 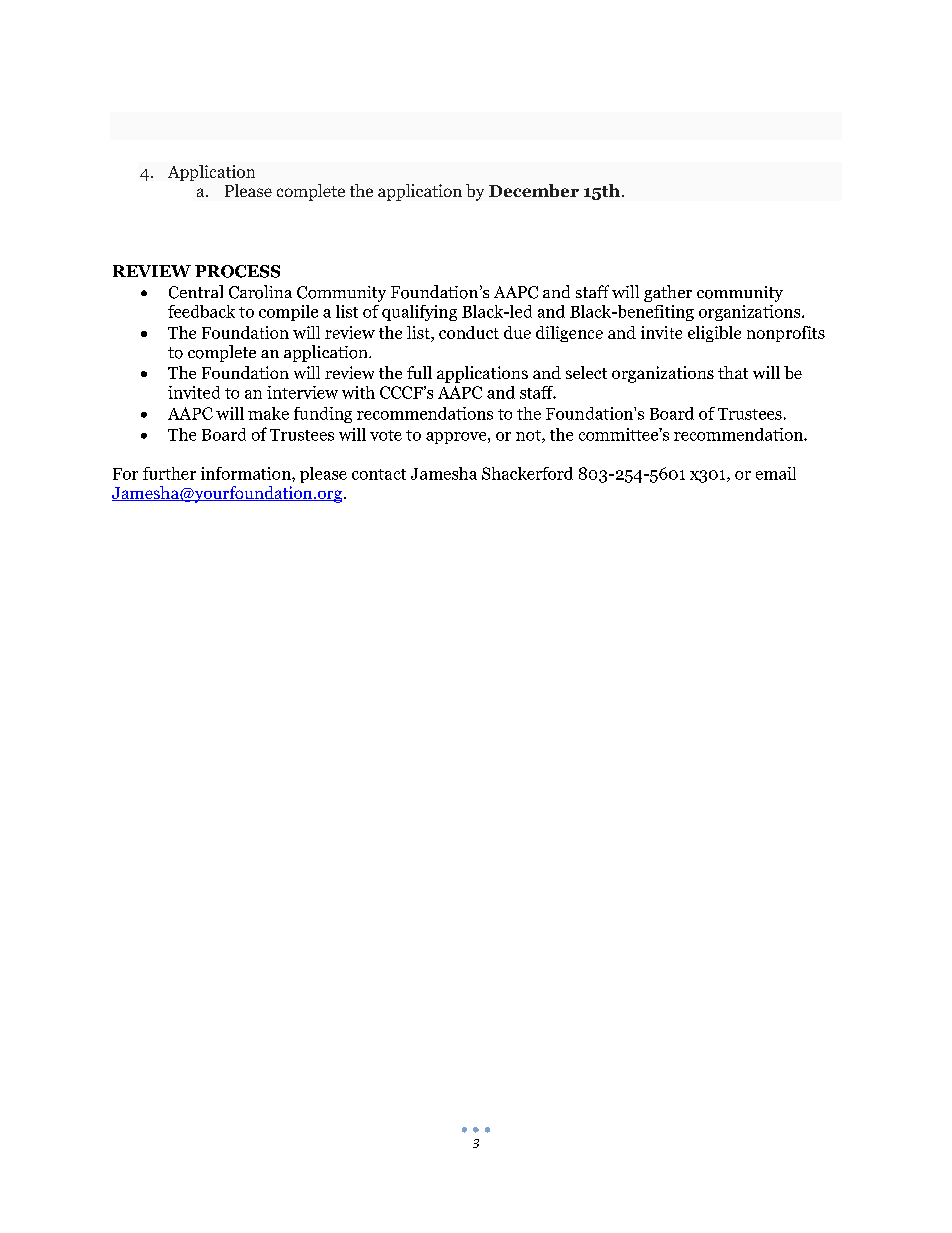 What do you see at coordinates (786, 334) in the document?
I see `nonprofits` at bounding box center [786, 334].
